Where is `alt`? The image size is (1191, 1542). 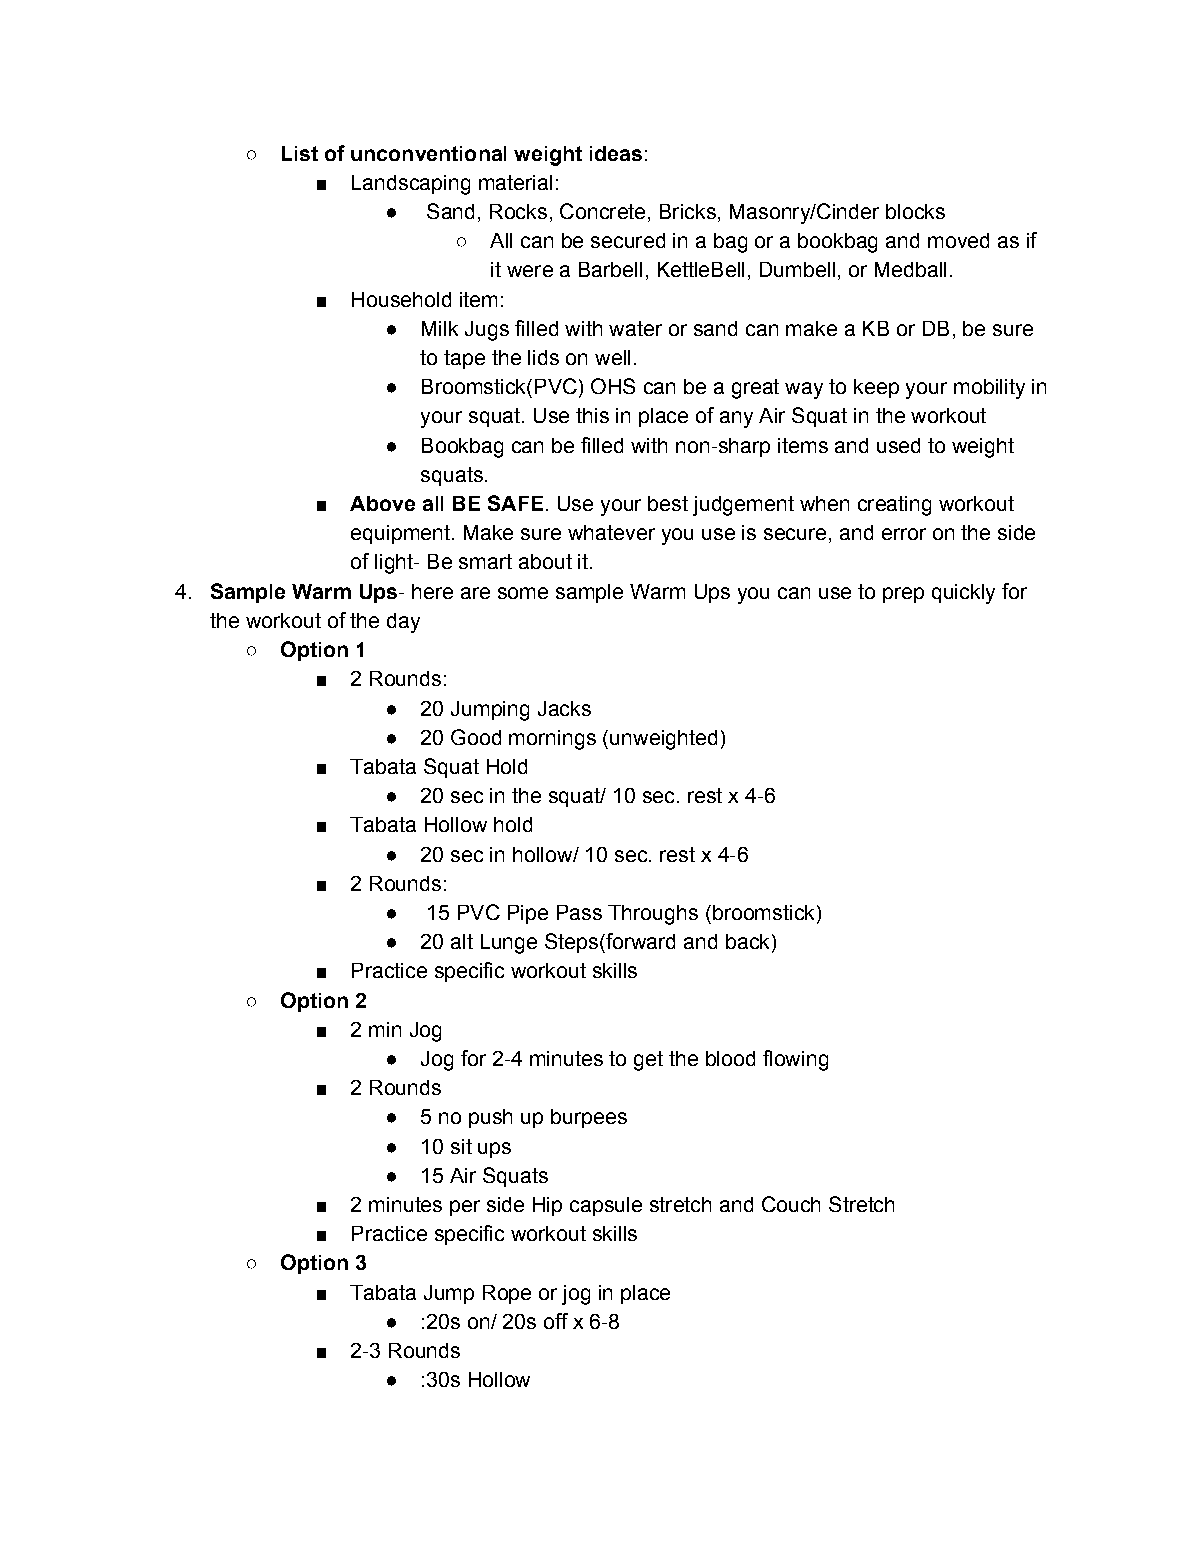 alt is located at coordinates (462, 941).
